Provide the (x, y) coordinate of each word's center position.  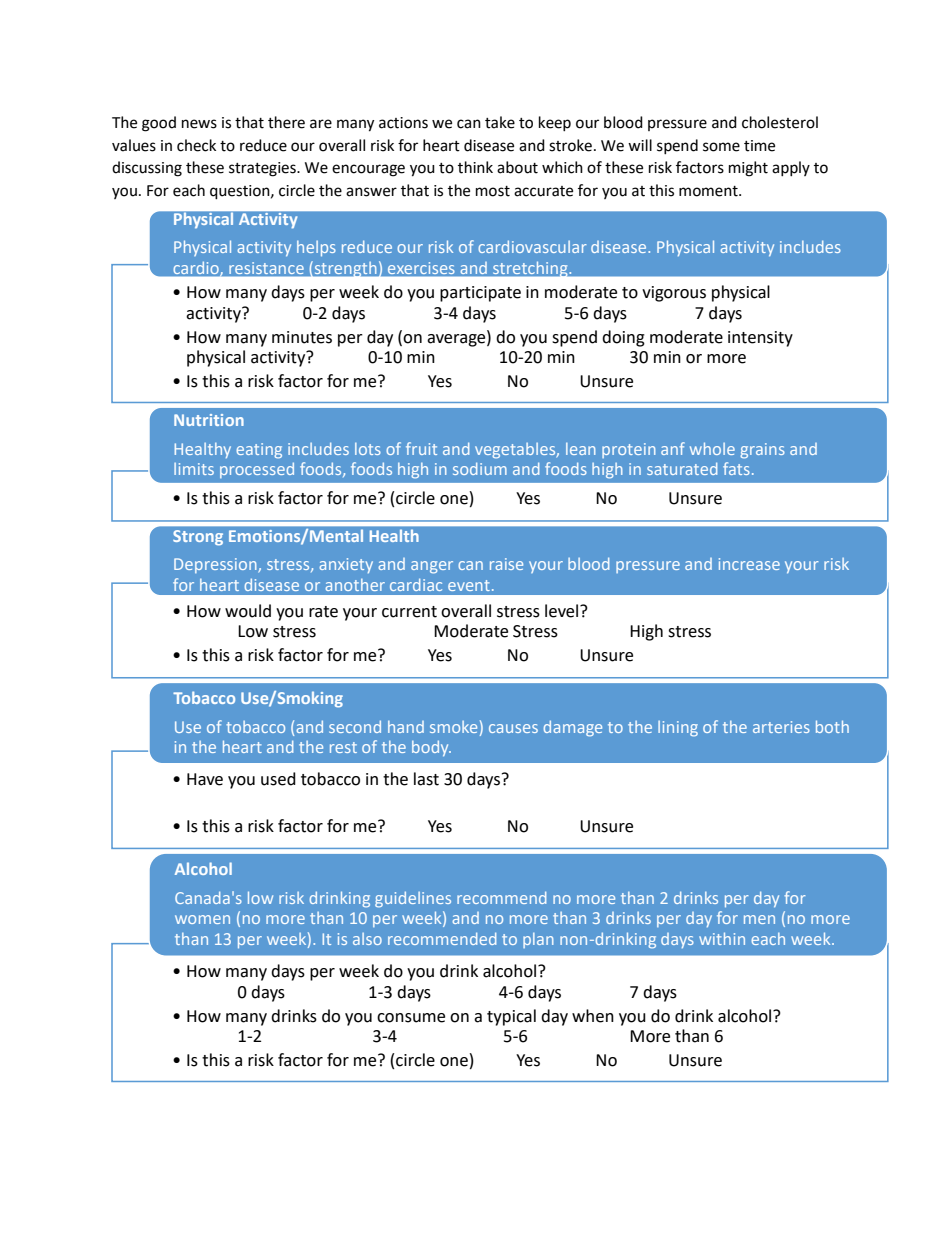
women (202, 919)
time (759, 146)
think (475, 167)
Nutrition (209, 420)
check (196, 145)
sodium (480, 468)
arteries (781, 727)
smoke (453, 727)
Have (205, 779)
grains (762, 451)
